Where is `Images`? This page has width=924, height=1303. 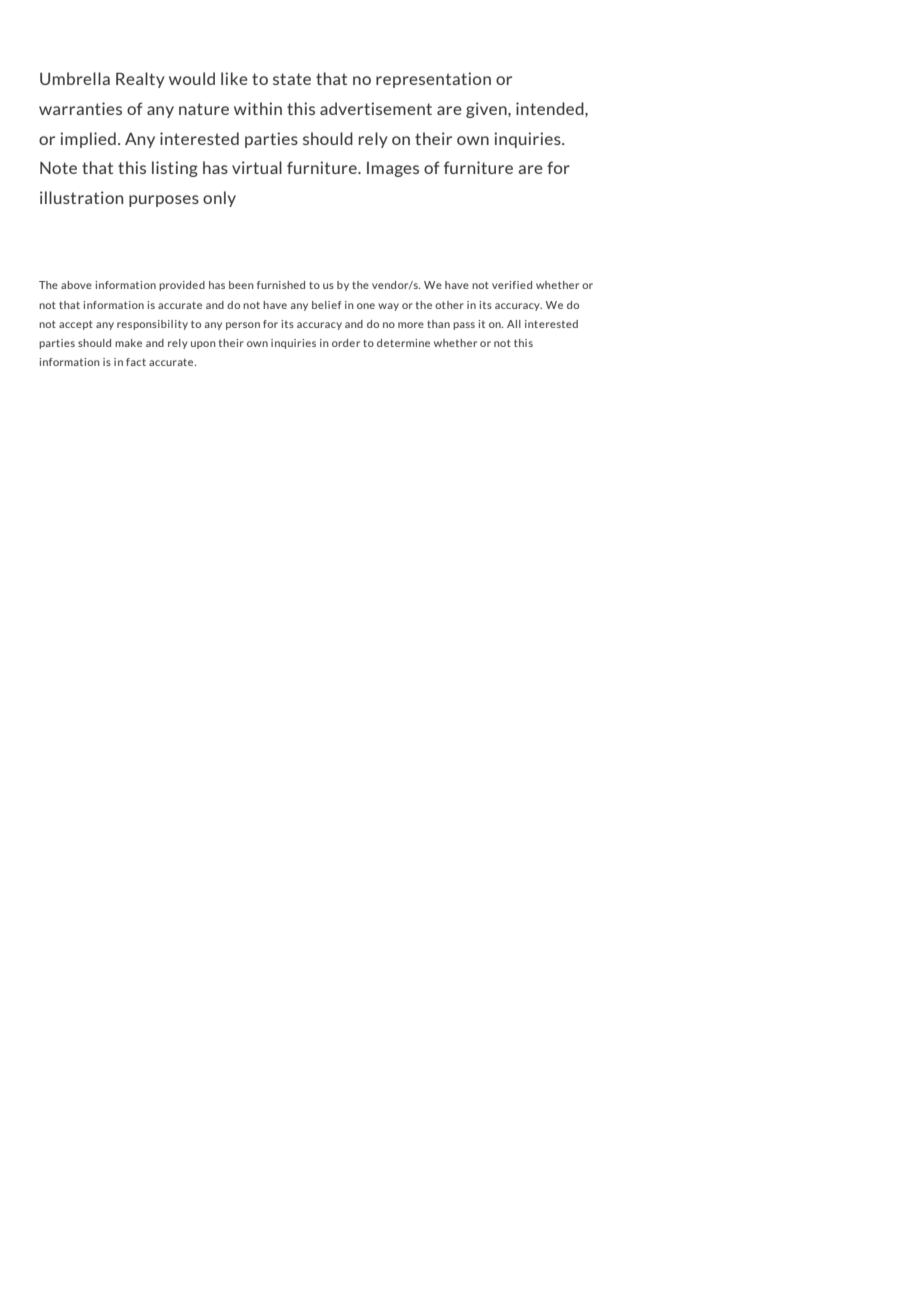
Images is located at coordinates (393, 169).
